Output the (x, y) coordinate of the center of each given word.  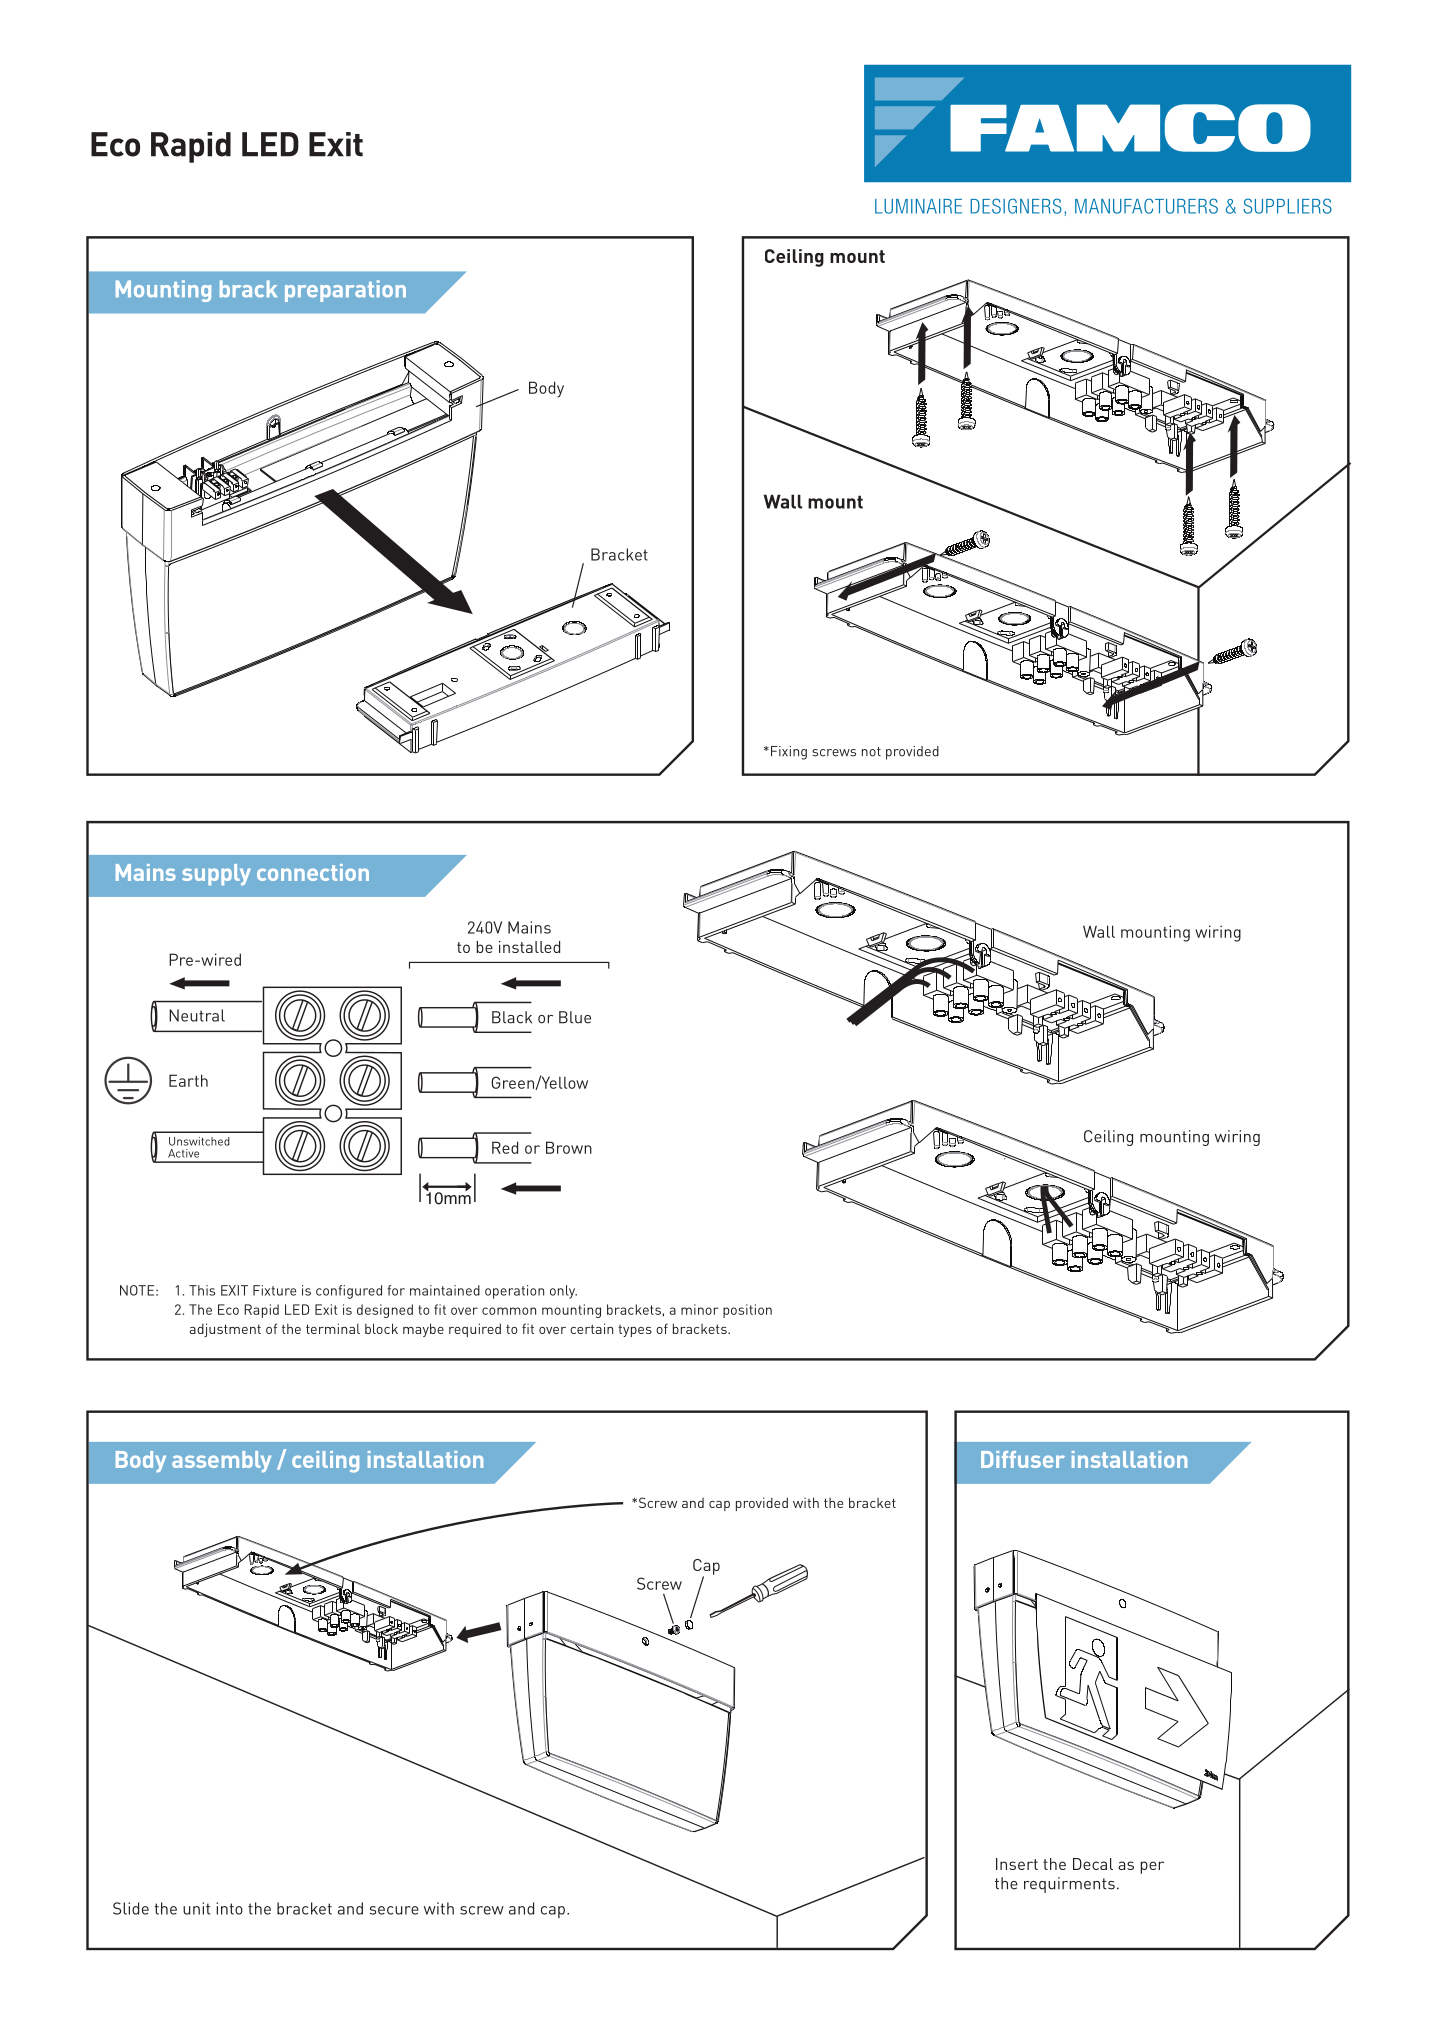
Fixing (789, 753)
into (229, 1908)
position (747, 1311)
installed (529, 947)
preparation (345, 291)
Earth (188, 1080)
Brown (569, 1147)
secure (394, 1910)
